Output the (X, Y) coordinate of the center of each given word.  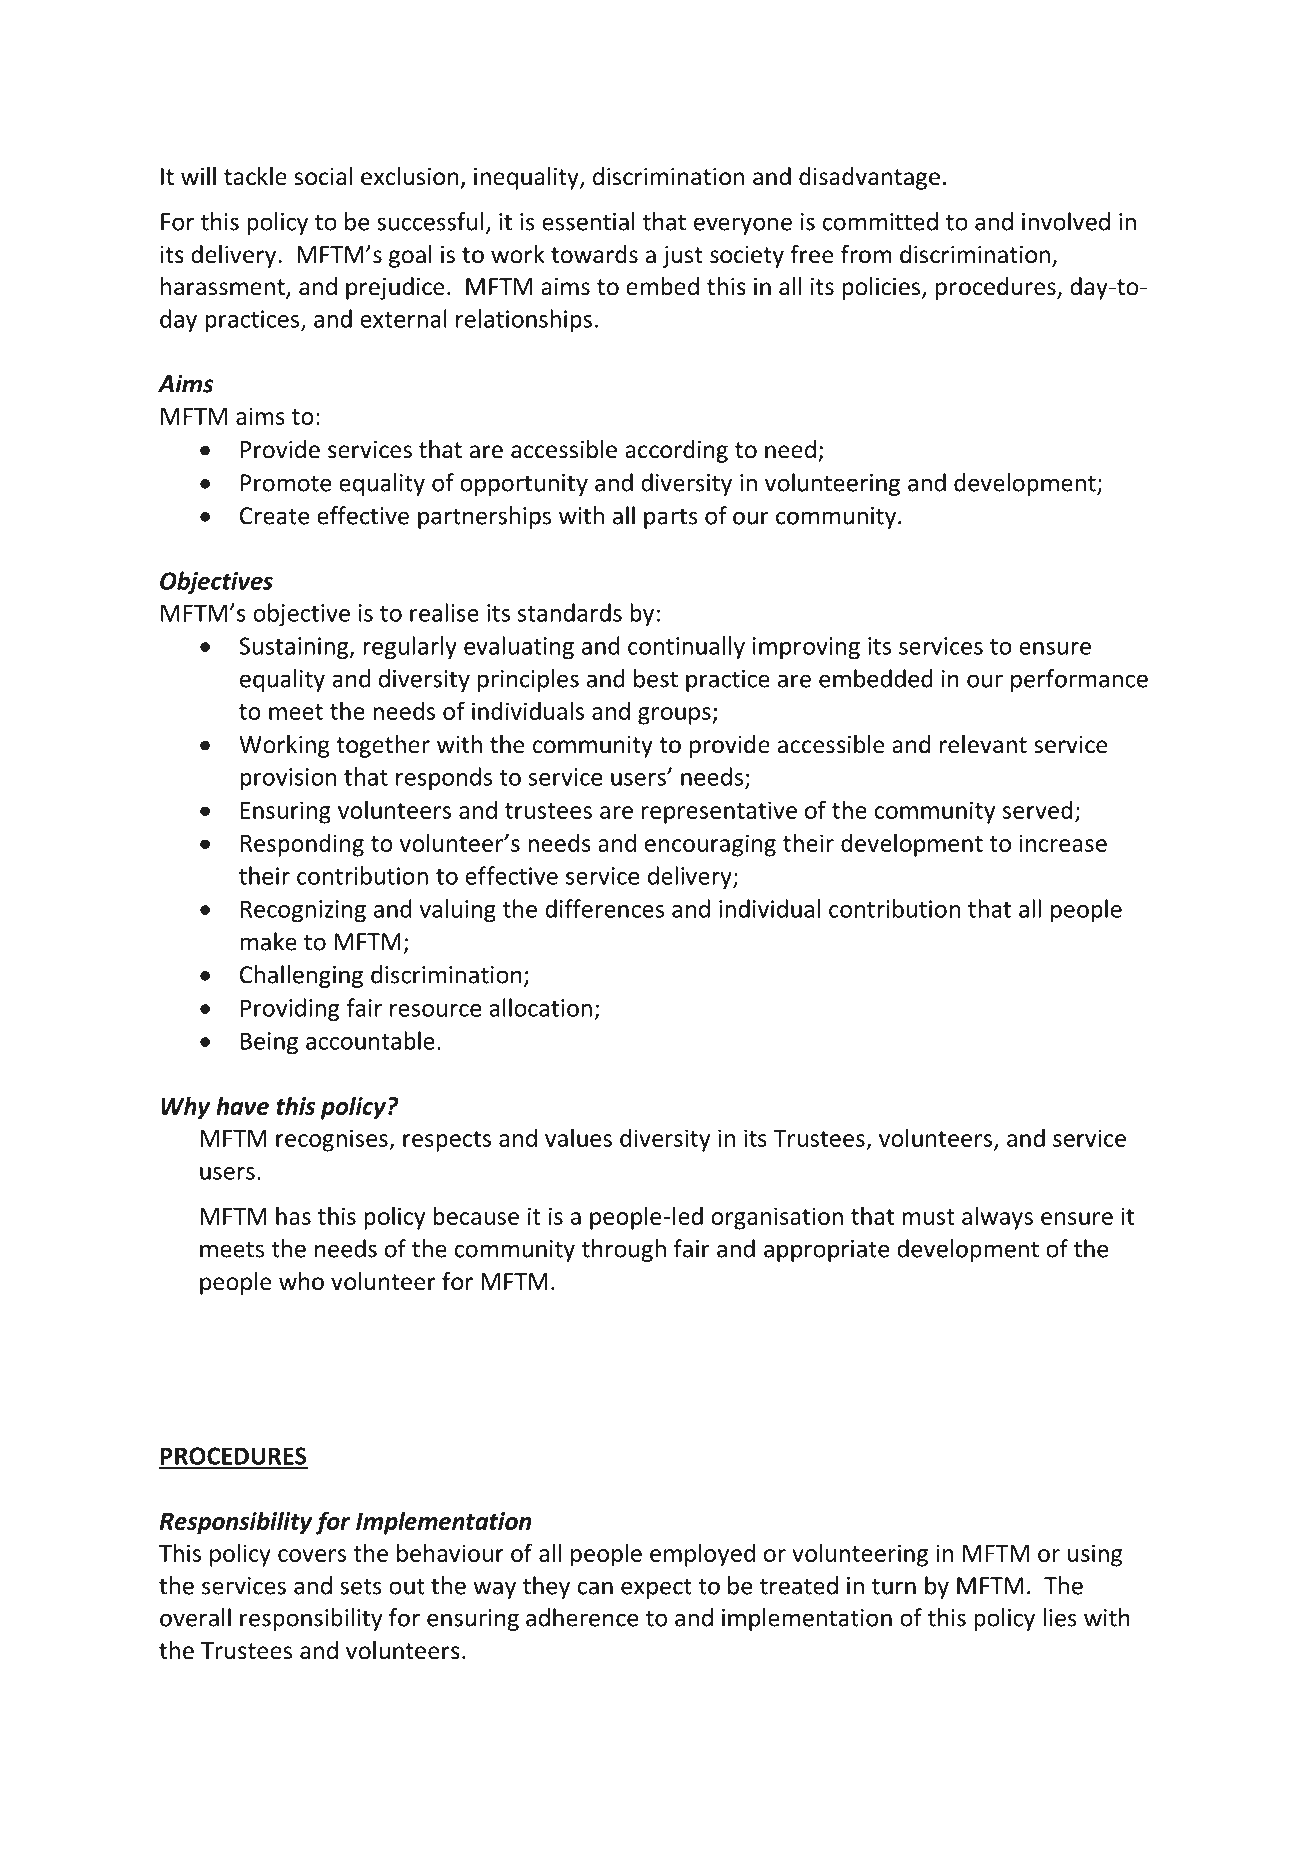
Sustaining (295, 648)
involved (1066, 221)
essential (588, 221)
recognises (333, 1140)
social (323, 176)
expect (656, 1588)
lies (1060, 1617)
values (578, 1137)
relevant (983, 744)
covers (312, 1555)
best (656, 678)
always (997, 1218)
